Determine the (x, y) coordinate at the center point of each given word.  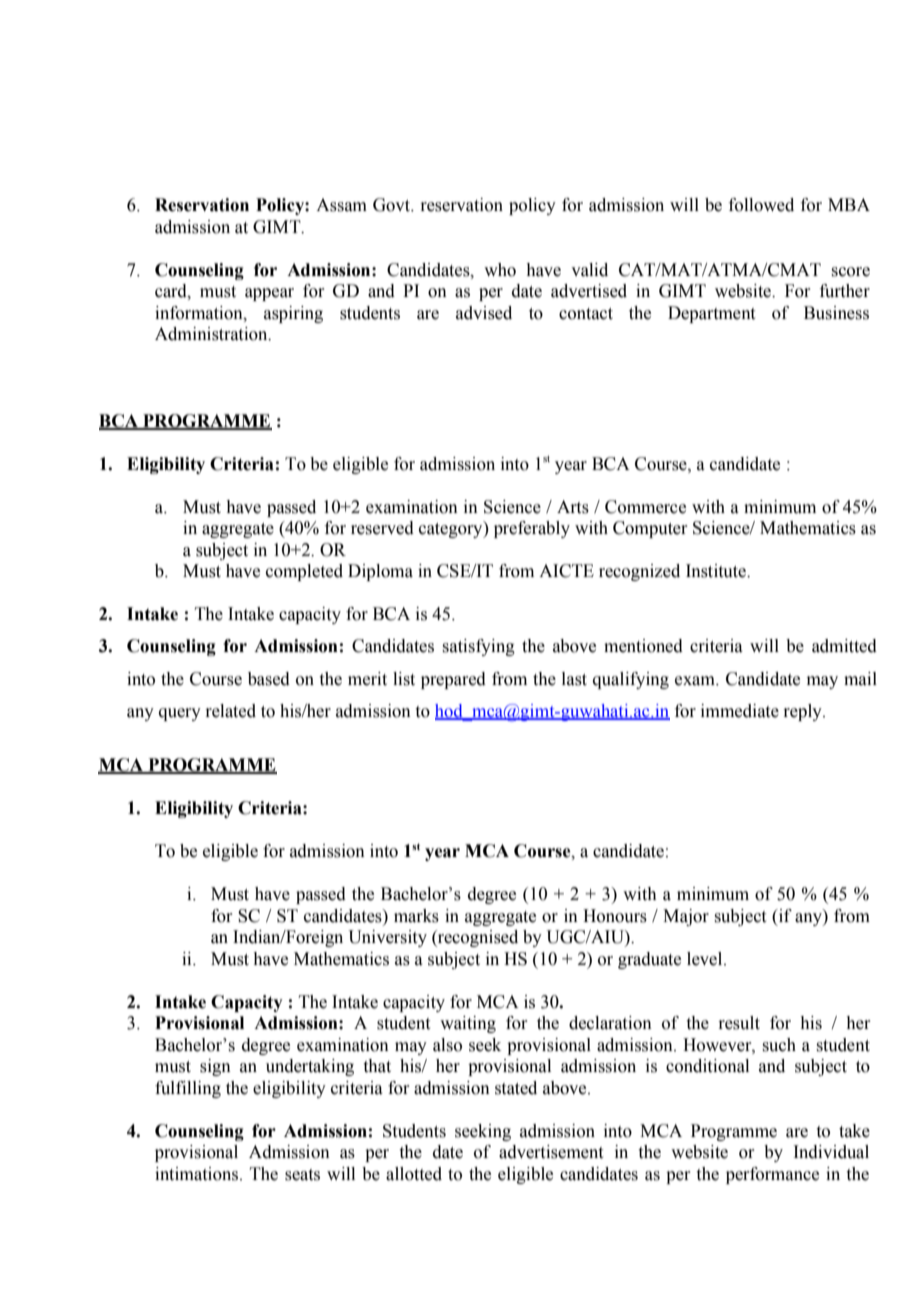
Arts (573, 507)
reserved (382, 528)
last (574, 679)
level (706, 959)
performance (772, 1175)
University (387, 938)
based (269, 679)
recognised (477, 938)
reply (803, 712)
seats (302, 1175)
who (500, 270)
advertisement (551, 1152)
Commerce (645, 507)
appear (269, 294)
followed (761, 205)
